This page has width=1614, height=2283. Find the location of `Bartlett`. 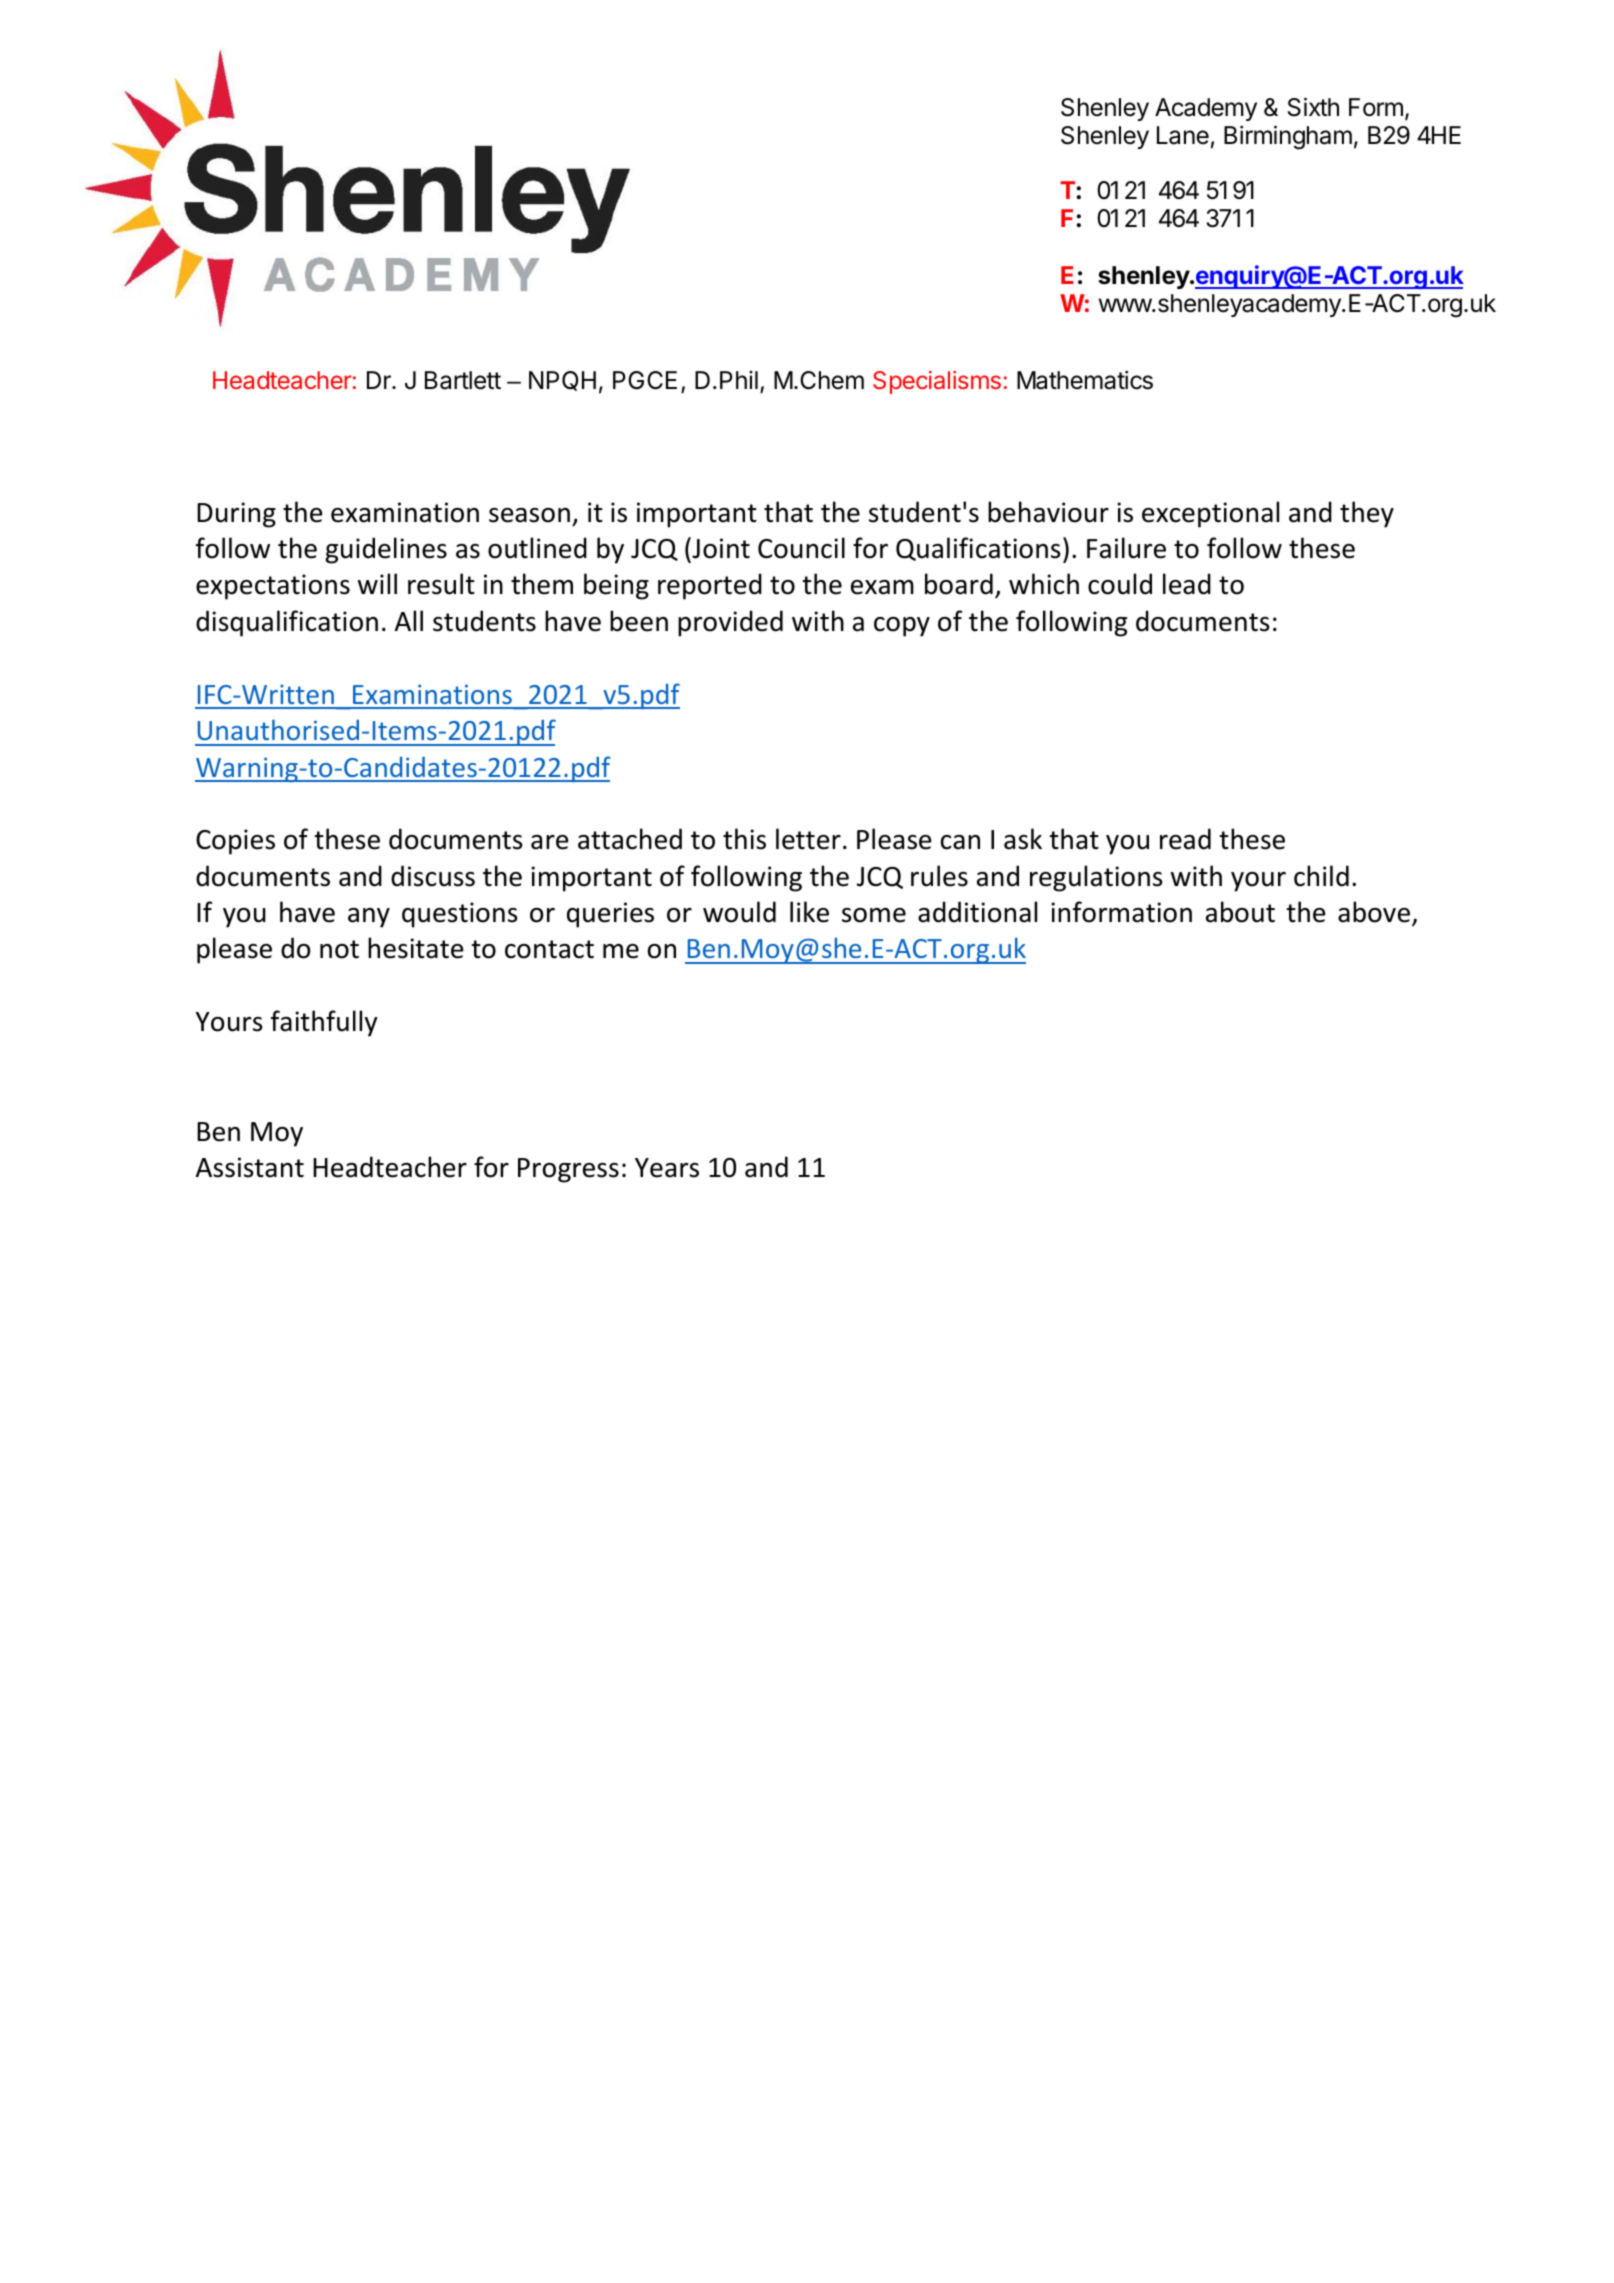

Bartlett is located at coordinates (463, 380).
